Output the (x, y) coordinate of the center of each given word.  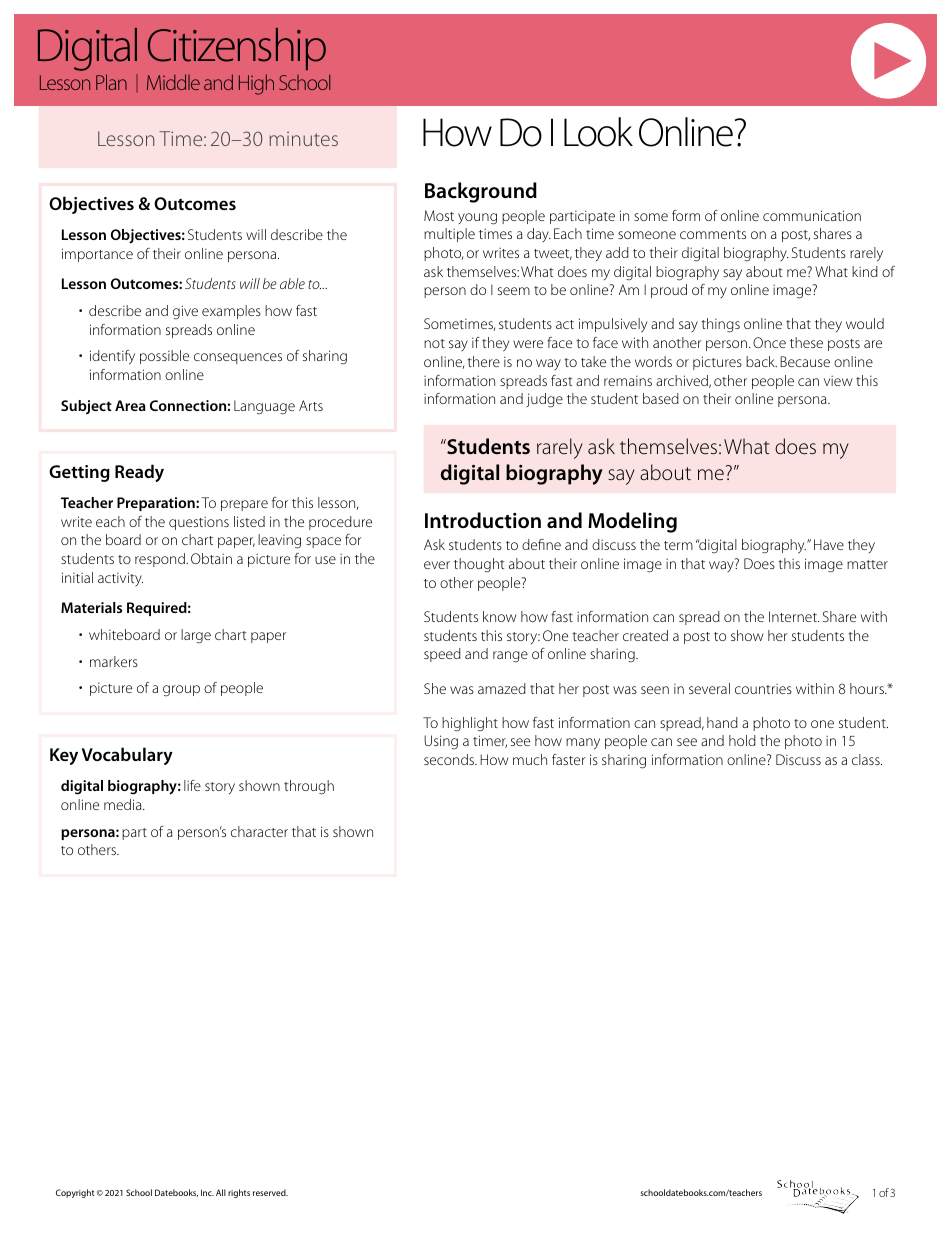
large (196, 636)
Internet (794, 616)
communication (812, 215)
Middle (173, 82)
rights (239, 1193)
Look (598, 132)
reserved (270, 1192)
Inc (207, 1192)
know (499, 616)
